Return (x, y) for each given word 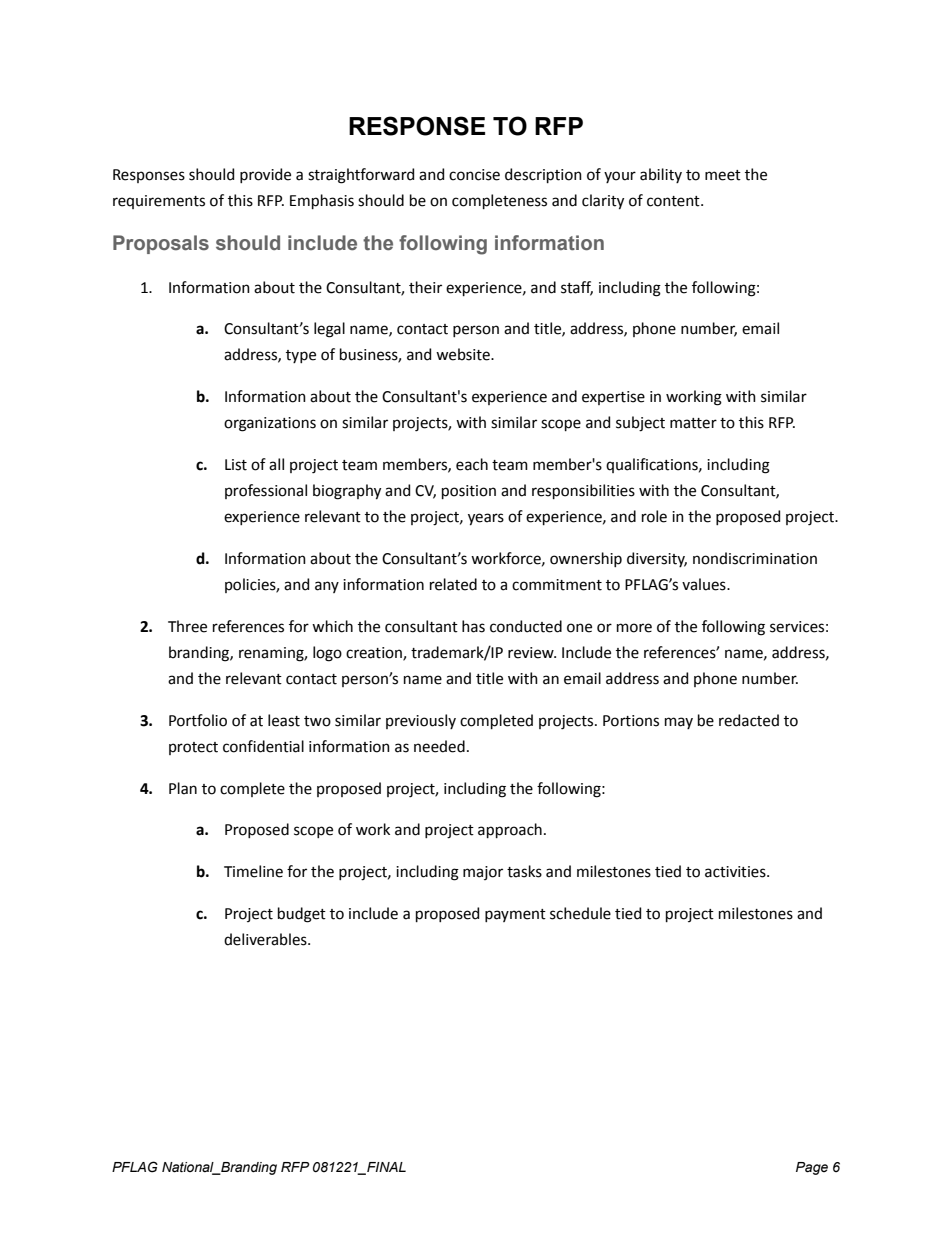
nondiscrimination (755, 558)
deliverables (266, 939)
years (486, 519)
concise (474, 175)
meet (723, 175)
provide (265, 175)
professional (266, 491)
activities (736, 872)
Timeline (253, 871)
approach (510, 830)
